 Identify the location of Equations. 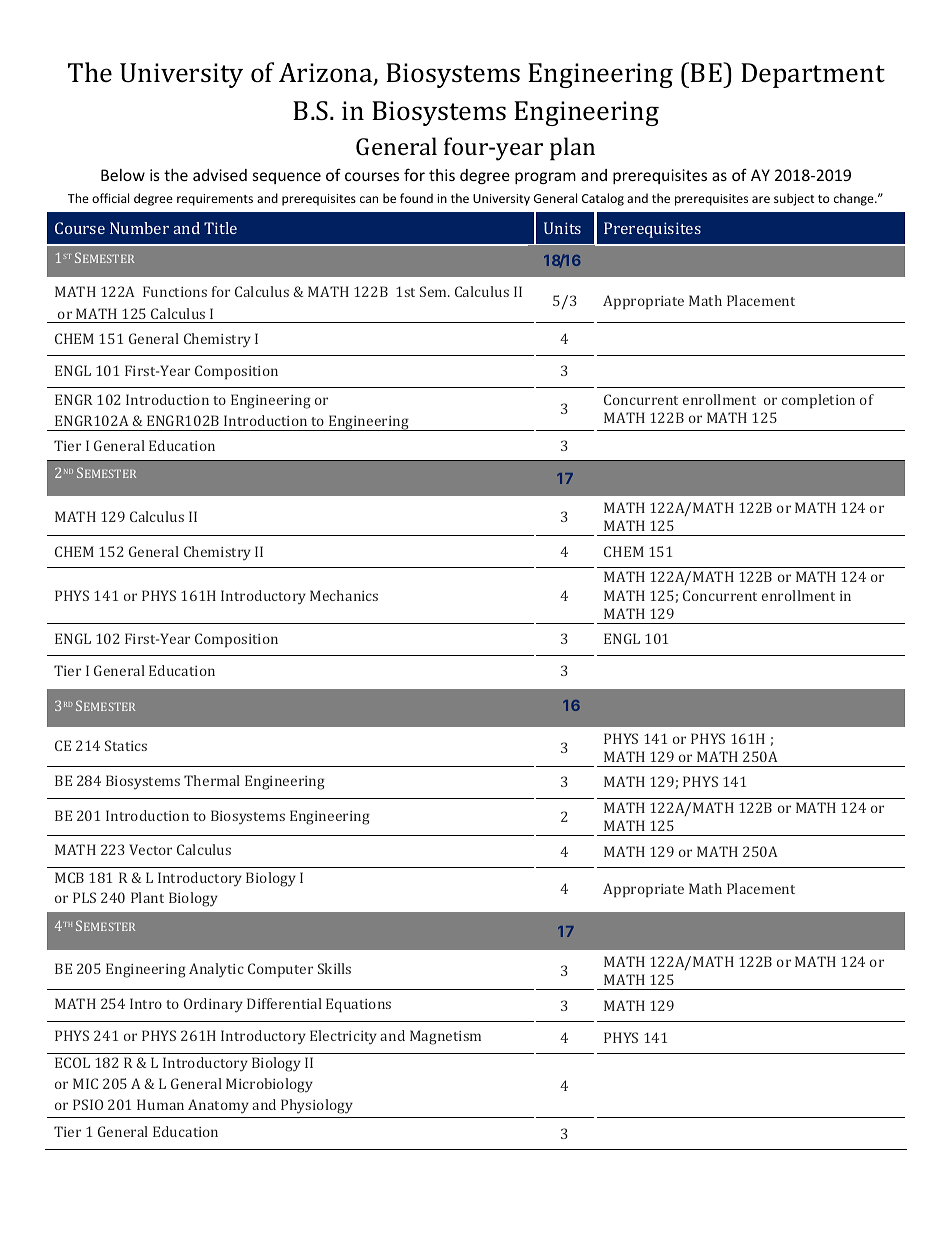
(358, 1005).
